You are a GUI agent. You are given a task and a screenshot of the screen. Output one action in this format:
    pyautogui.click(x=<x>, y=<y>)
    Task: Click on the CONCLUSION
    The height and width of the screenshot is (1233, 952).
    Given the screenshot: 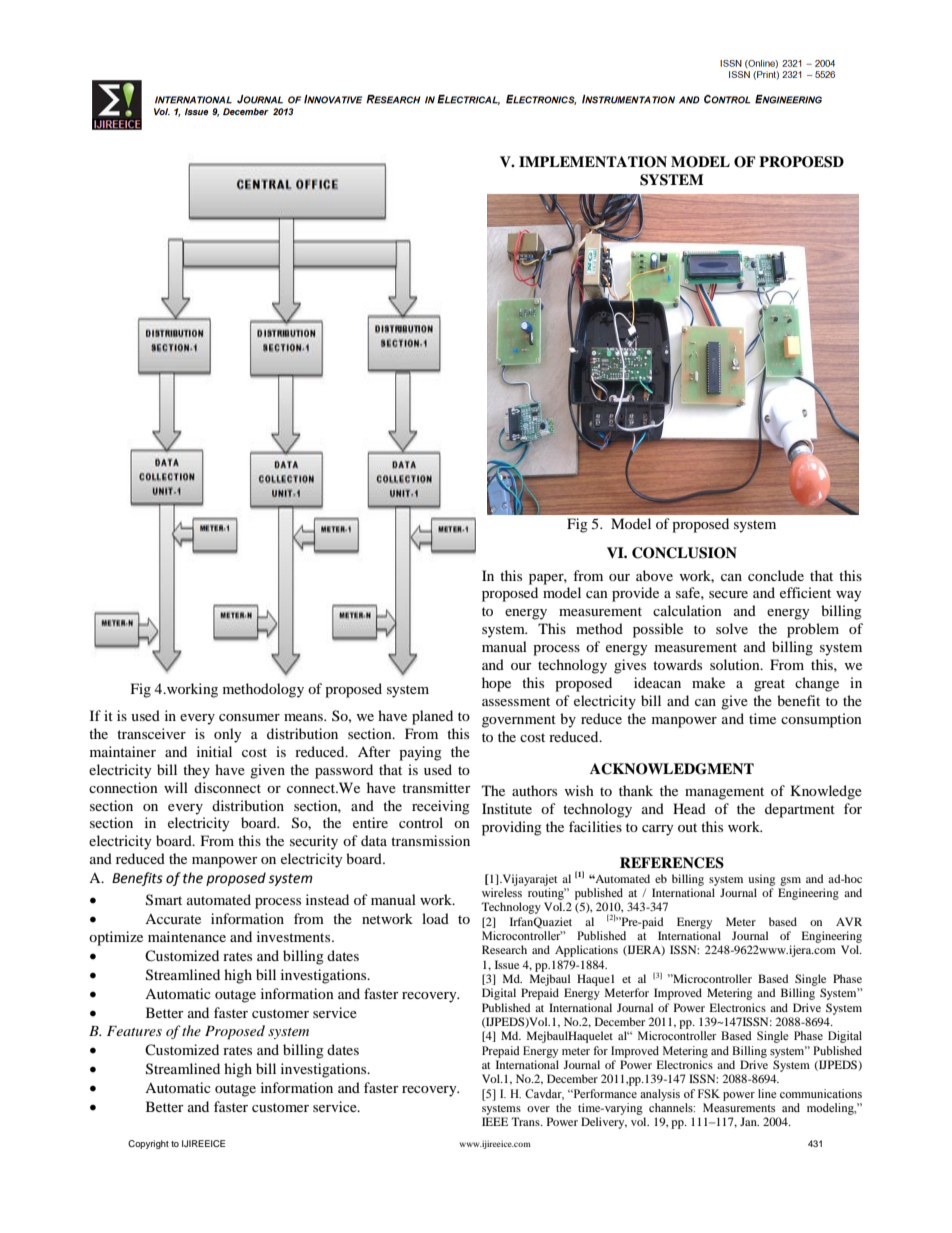 What is the action you would take?
    pyautogui.click(x=684, y=553)
